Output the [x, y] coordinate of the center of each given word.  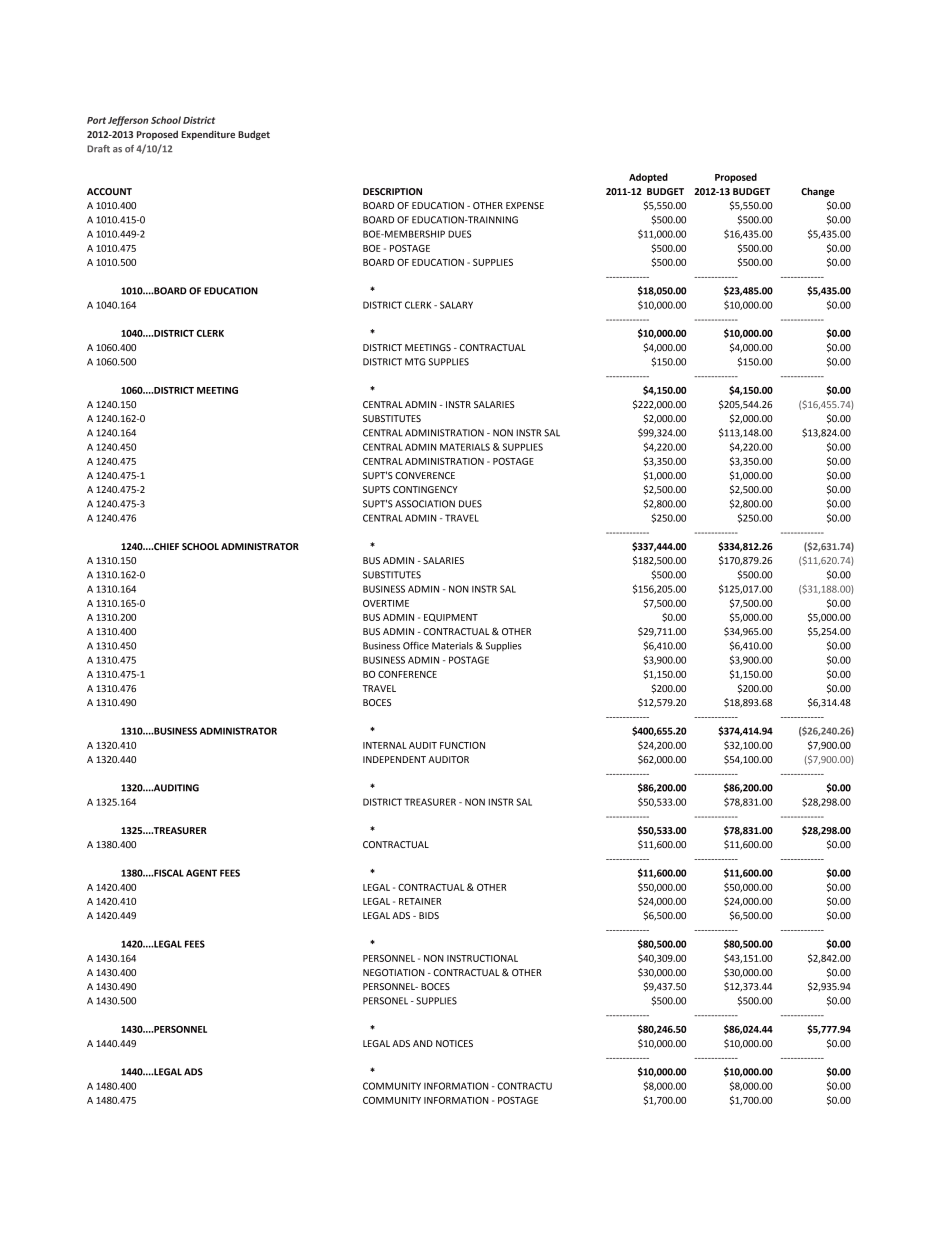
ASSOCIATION [425, 504]
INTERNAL [385, 745]
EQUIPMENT [451, 618]
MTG [415, 362]
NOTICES [454, 1043]
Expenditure [208, 135]
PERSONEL [385, 1001]
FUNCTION [462, 745]
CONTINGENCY [425, 489]
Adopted [648, 178]
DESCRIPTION [392, 191]
